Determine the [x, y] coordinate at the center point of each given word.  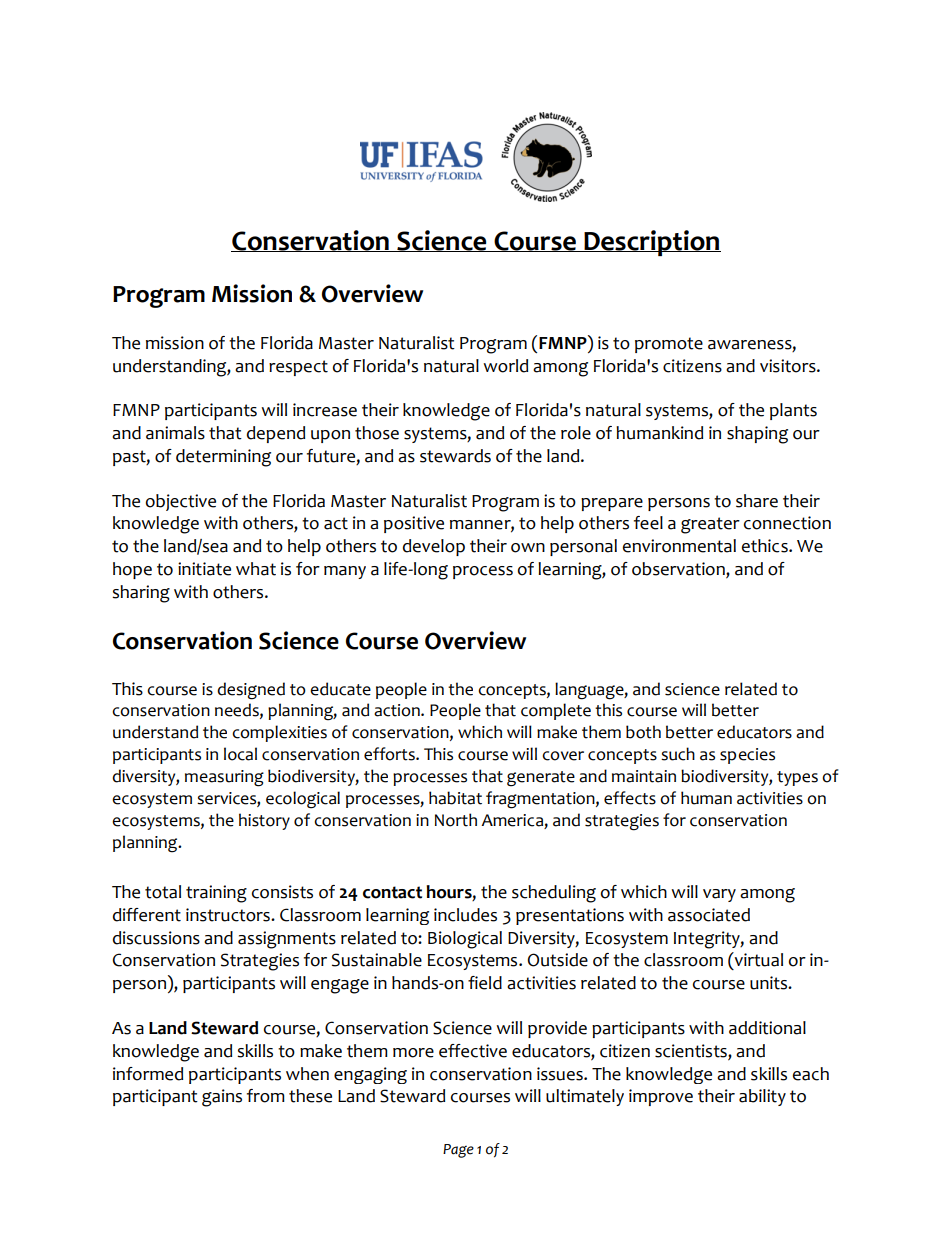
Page [458, 1151]
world [505, 366]
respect [298, 368]
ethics [766, 546]
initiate [204, 569]
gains [222, 1098]
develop [434, 547]
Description [651, 243]
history [264, 821]
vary [719, 895]
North [456, 820]
